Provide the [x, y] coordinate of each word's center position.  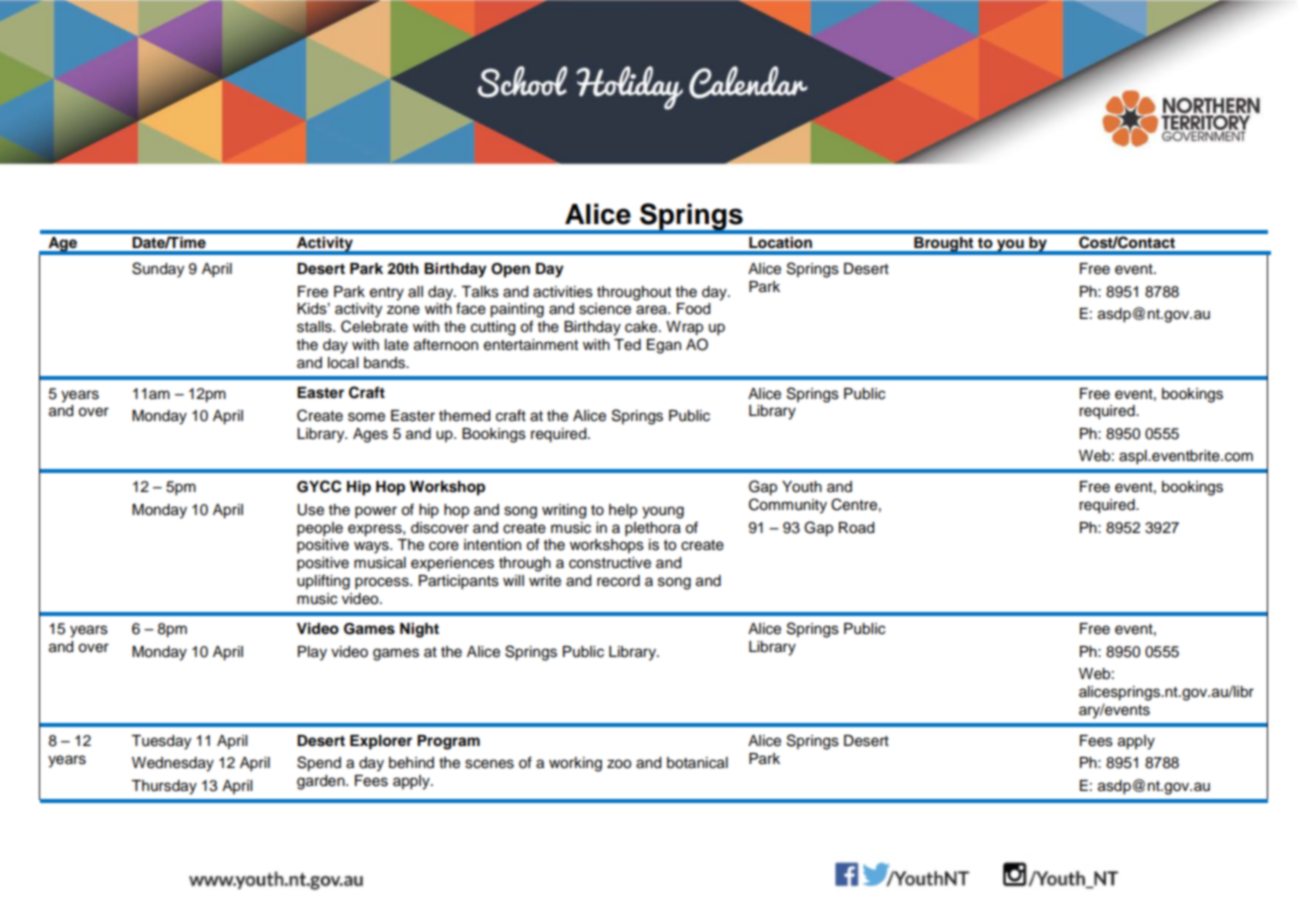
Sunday [158, 270]
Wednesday [173, 764]
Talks [480, 292]
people [320, 529]
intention [492, 545]
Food [693, 309]
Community [788, 506]
